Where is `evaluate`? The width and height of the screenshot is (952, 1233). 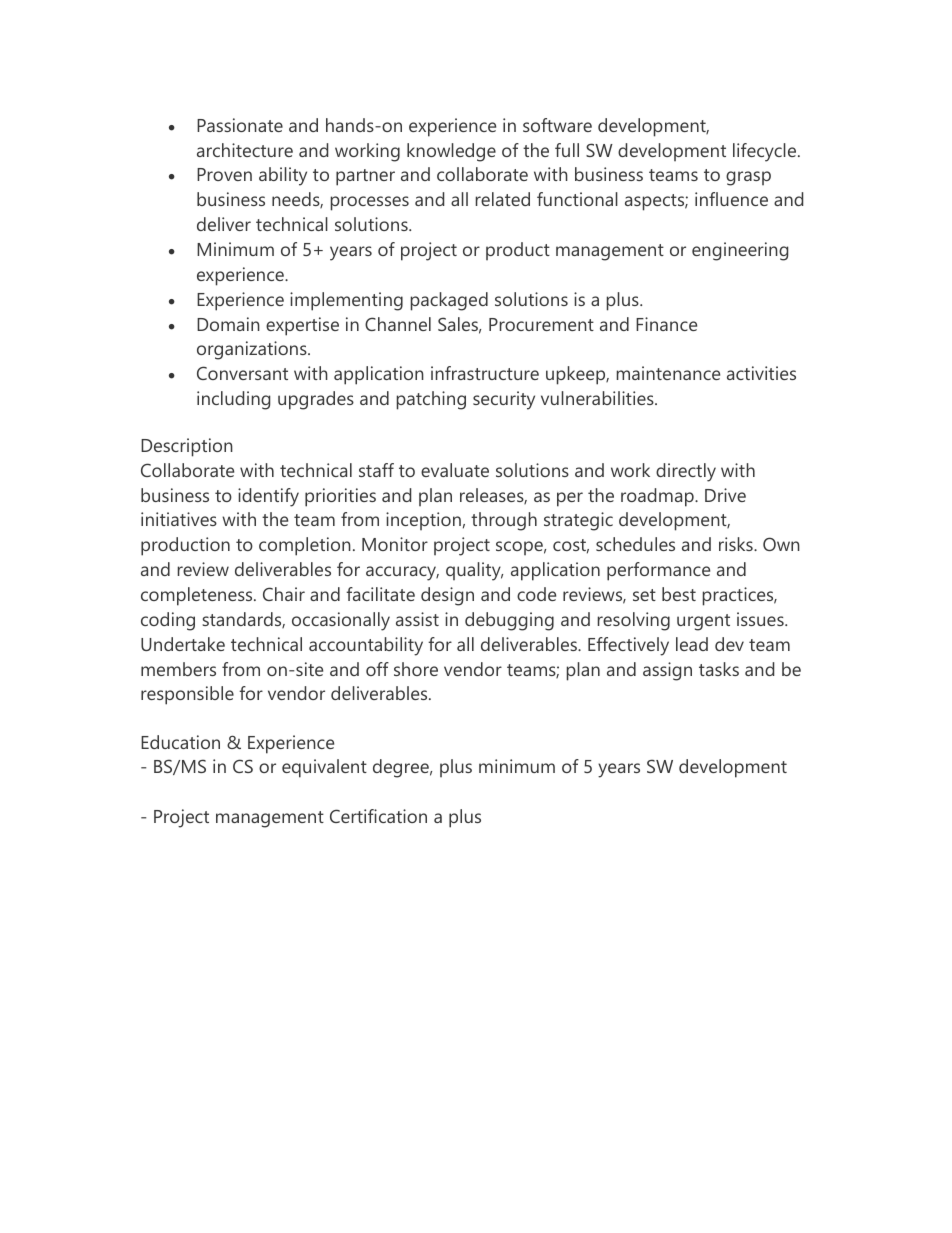
evaluate is located at coordinates (455, 470).
